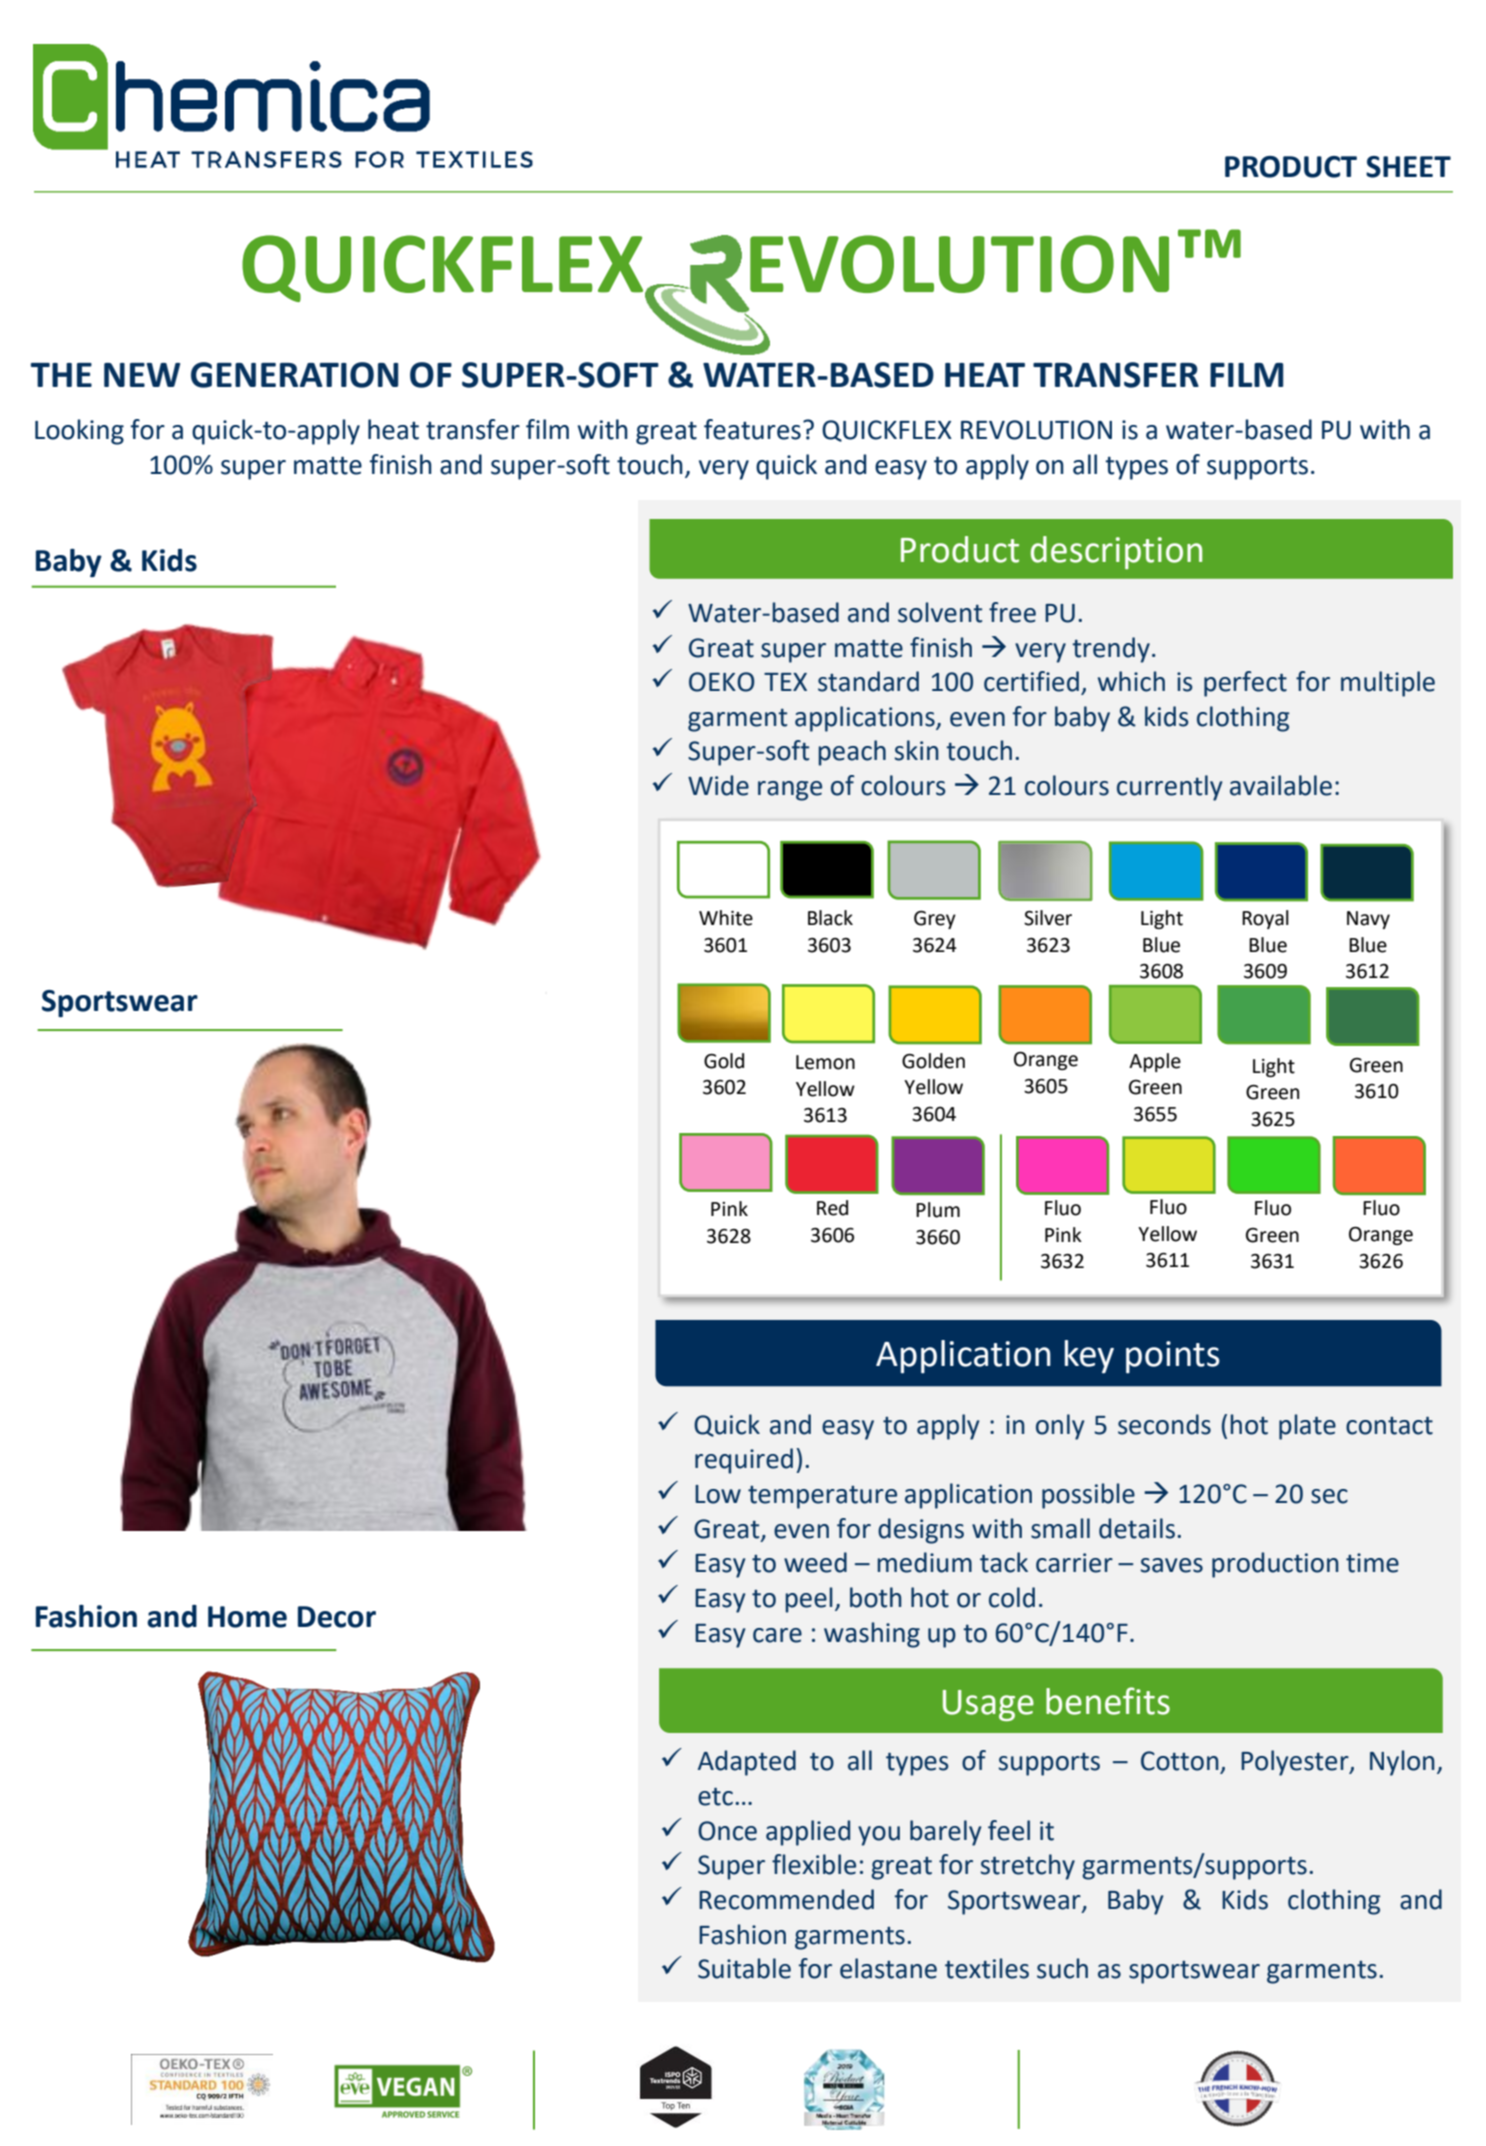 Image resolution: width=1486 pixels, height=2146 pixels. Describe the element at coordinates (726, 918) in the image. I see `White` at that location.
